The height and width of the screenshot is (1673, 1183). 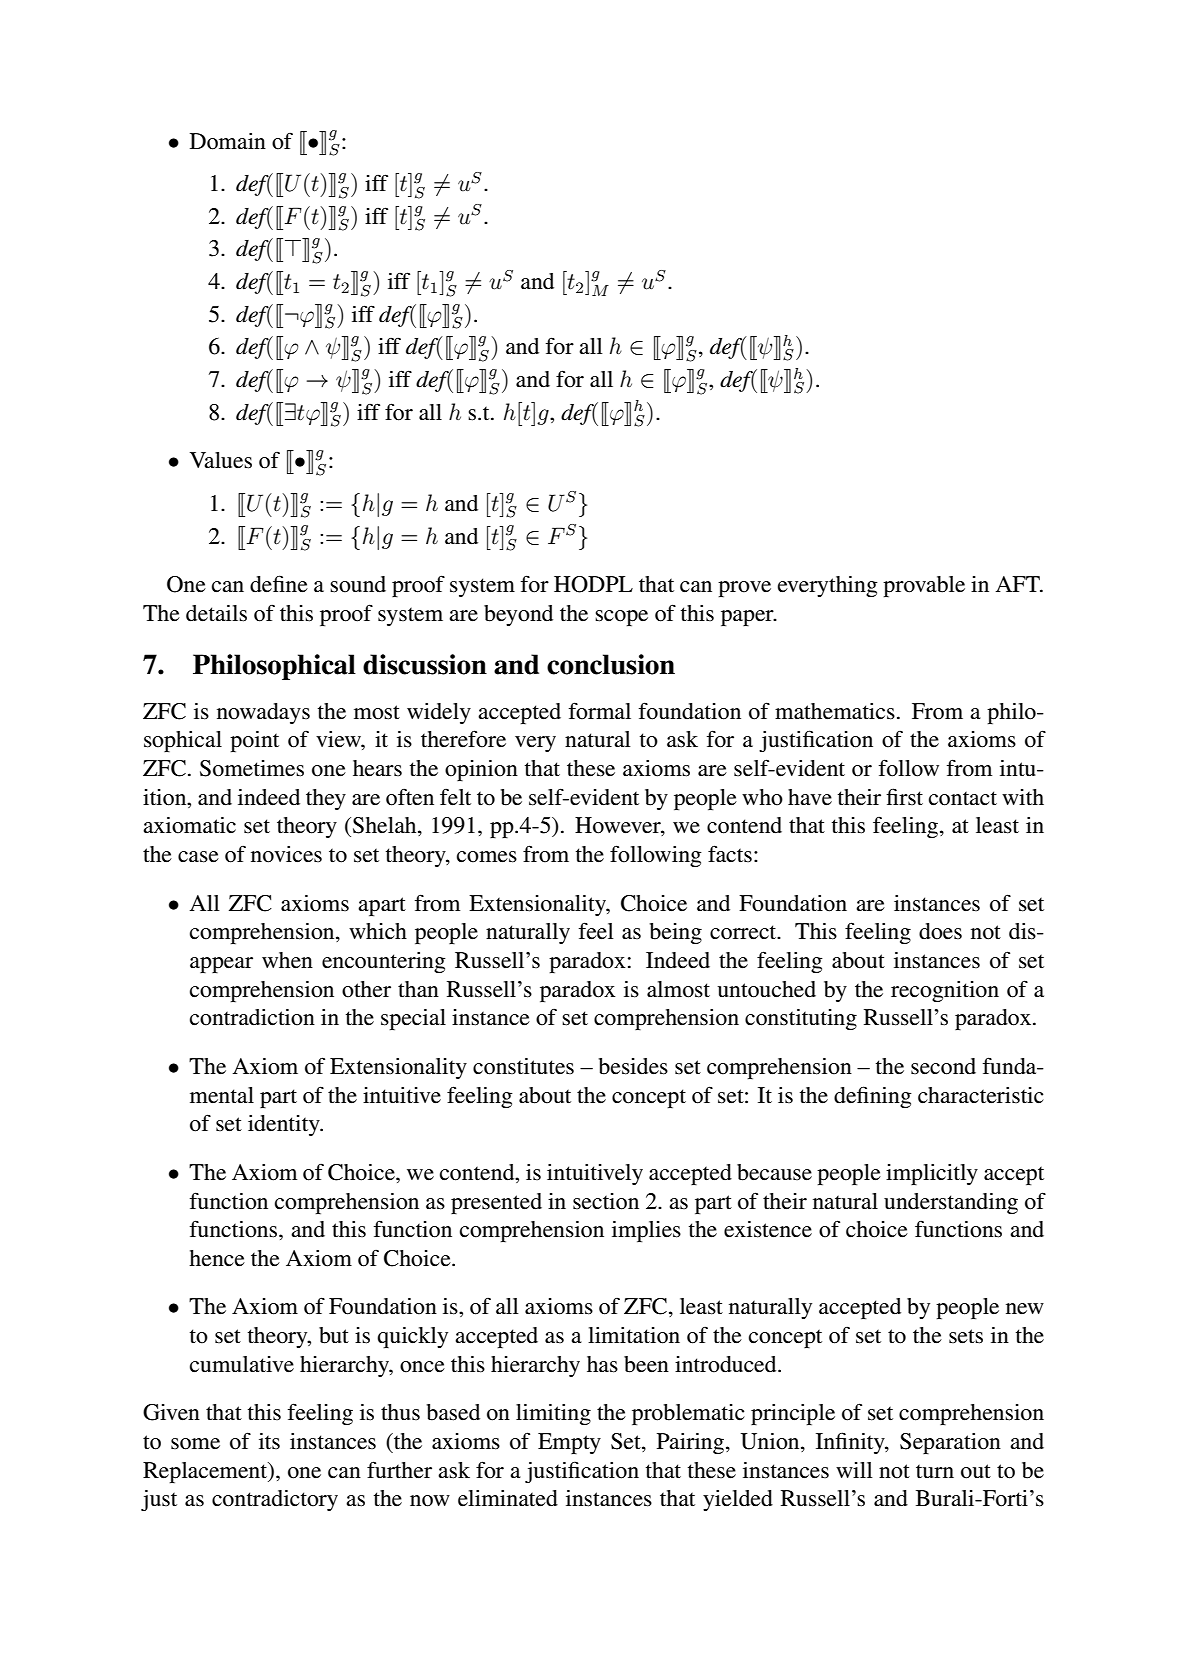 What do you see at coordinates (228, 141) in the screenshot?
I see `Domain` at bounding box center [228, 141].
